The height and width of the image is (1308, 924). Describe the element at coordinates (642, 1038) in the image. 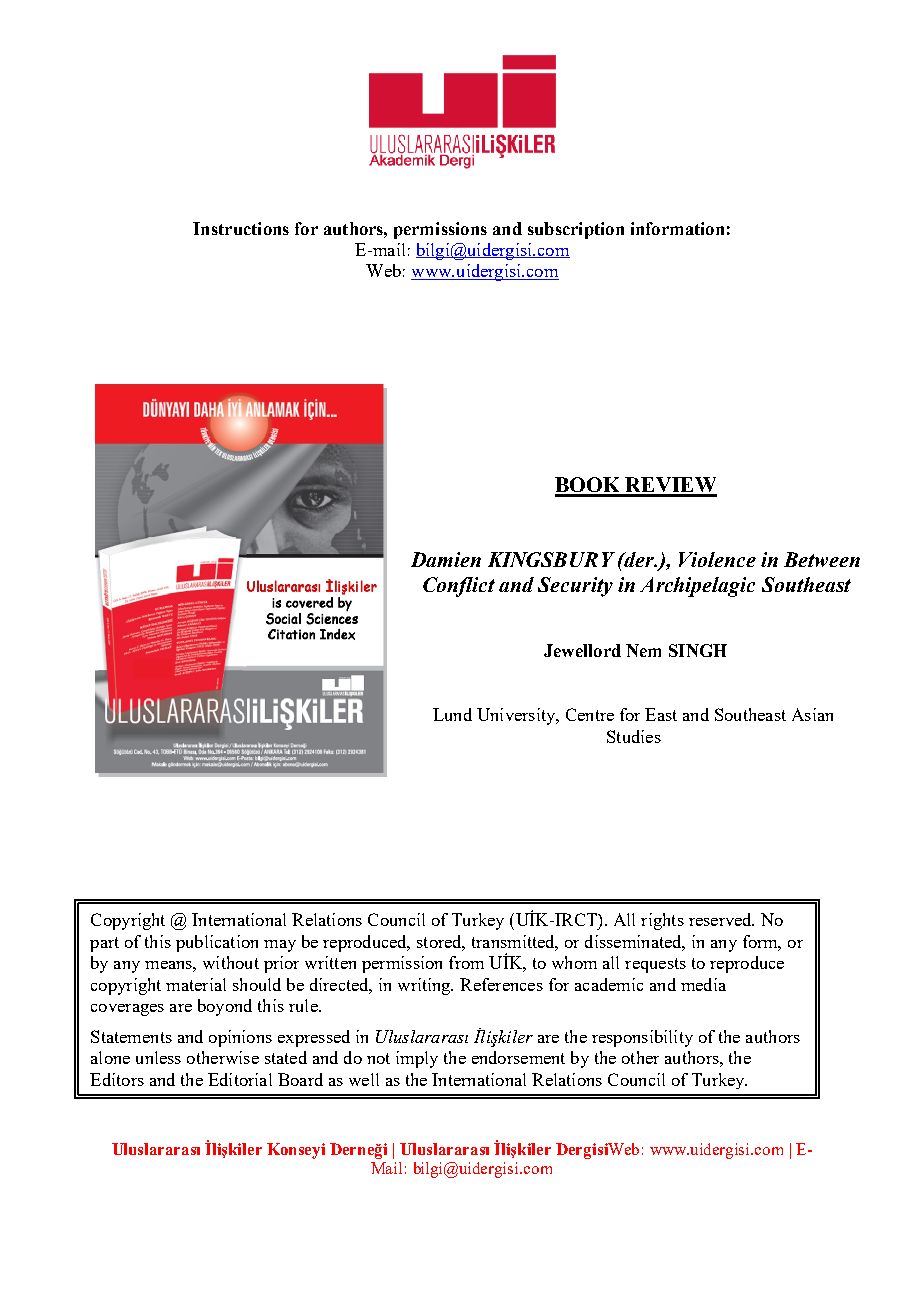

I see `responsibility` at that location.
